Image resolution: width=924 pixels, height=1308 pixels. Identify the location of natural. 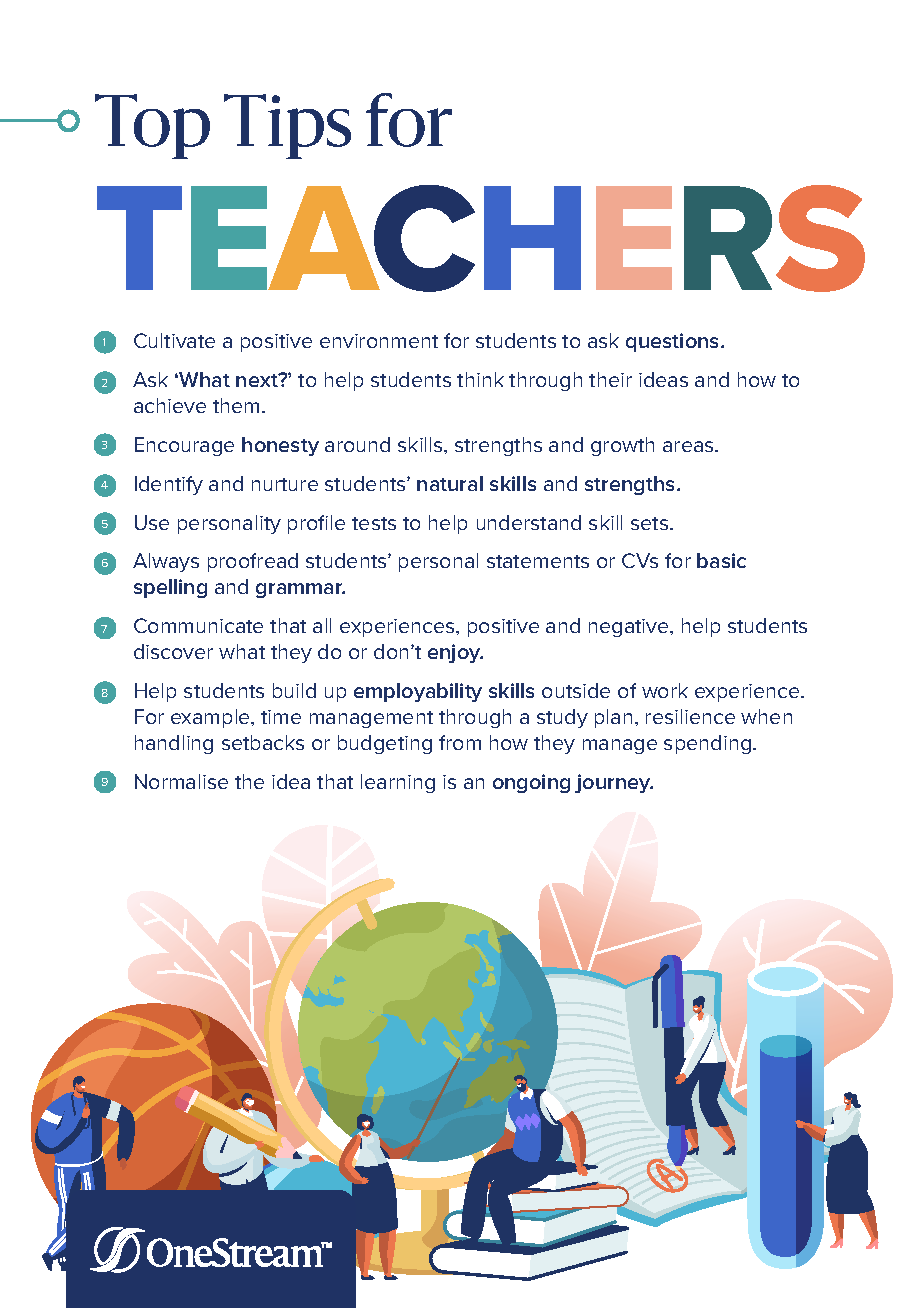
(450, 483).
